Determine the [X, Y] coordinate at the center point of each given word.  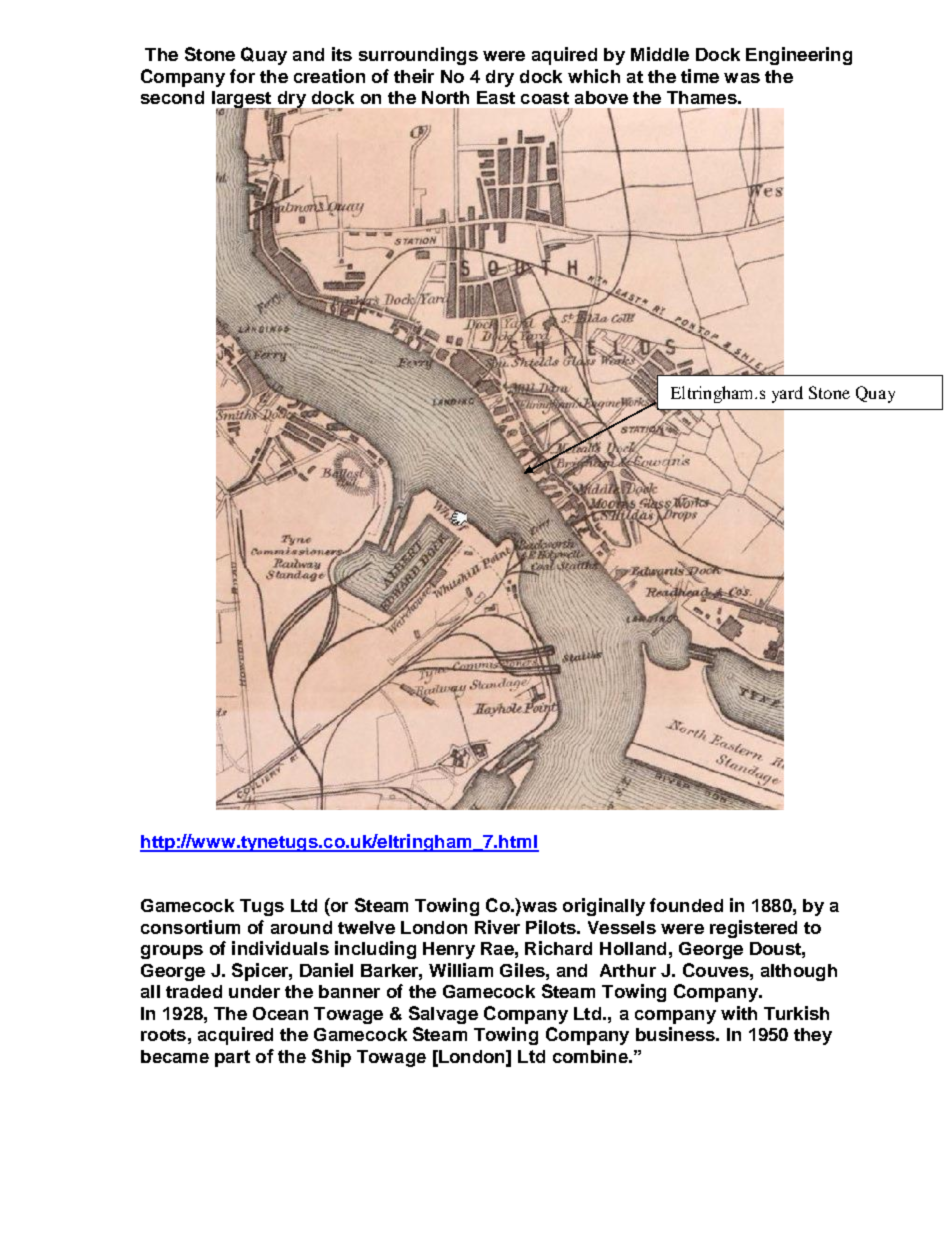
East [496, 97]
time [700, 76]
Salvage [443, 1015]
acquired [235, 1036]
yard [787, 394]
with [739, 1013]
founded [686, 905]
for [242, 76]
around [301, 927]
